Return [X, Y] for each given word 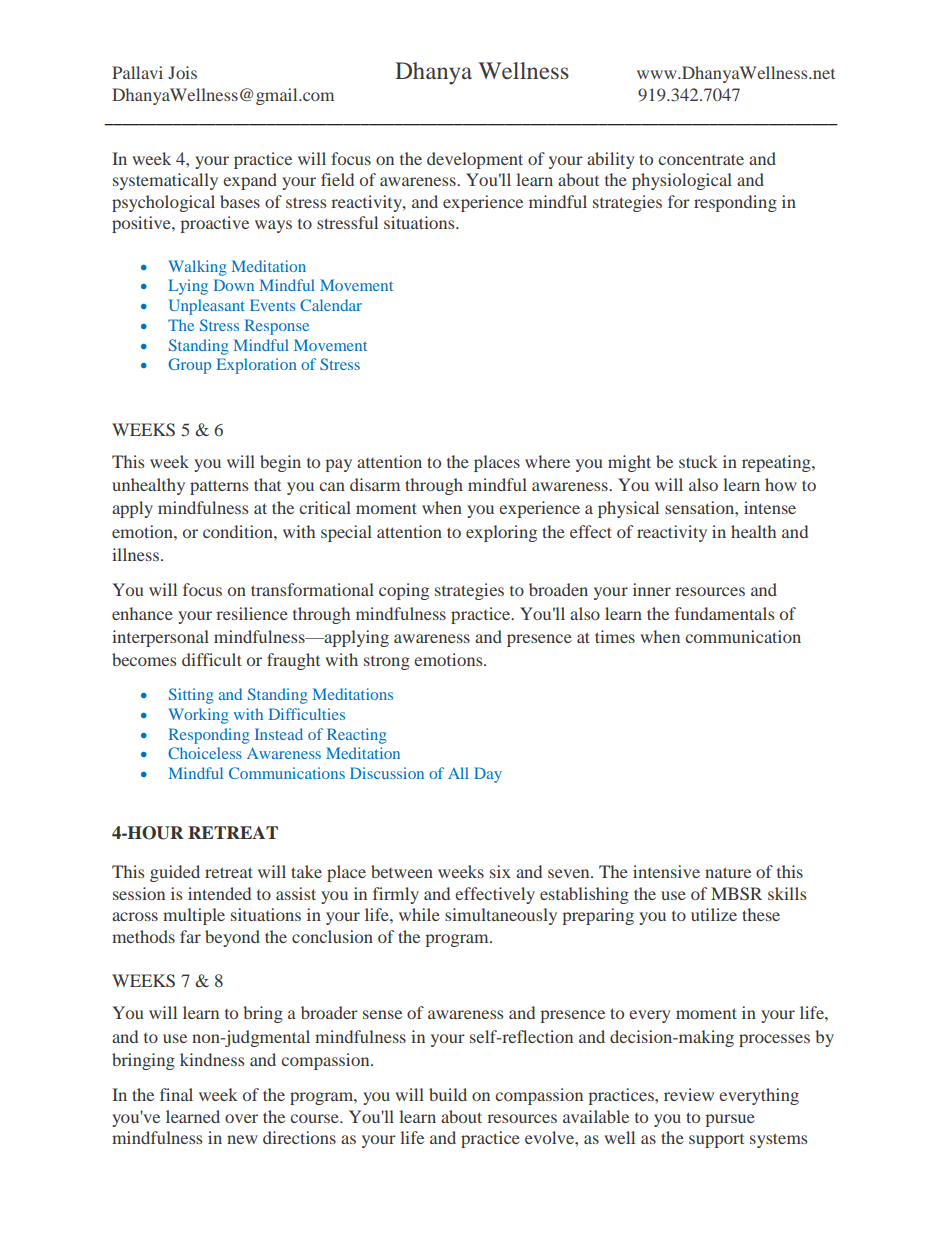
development [475, 160]
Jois [182, 72]
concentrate [701, 159]
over [241, 1118]
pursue [730, 1120]
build [448, 1094]
